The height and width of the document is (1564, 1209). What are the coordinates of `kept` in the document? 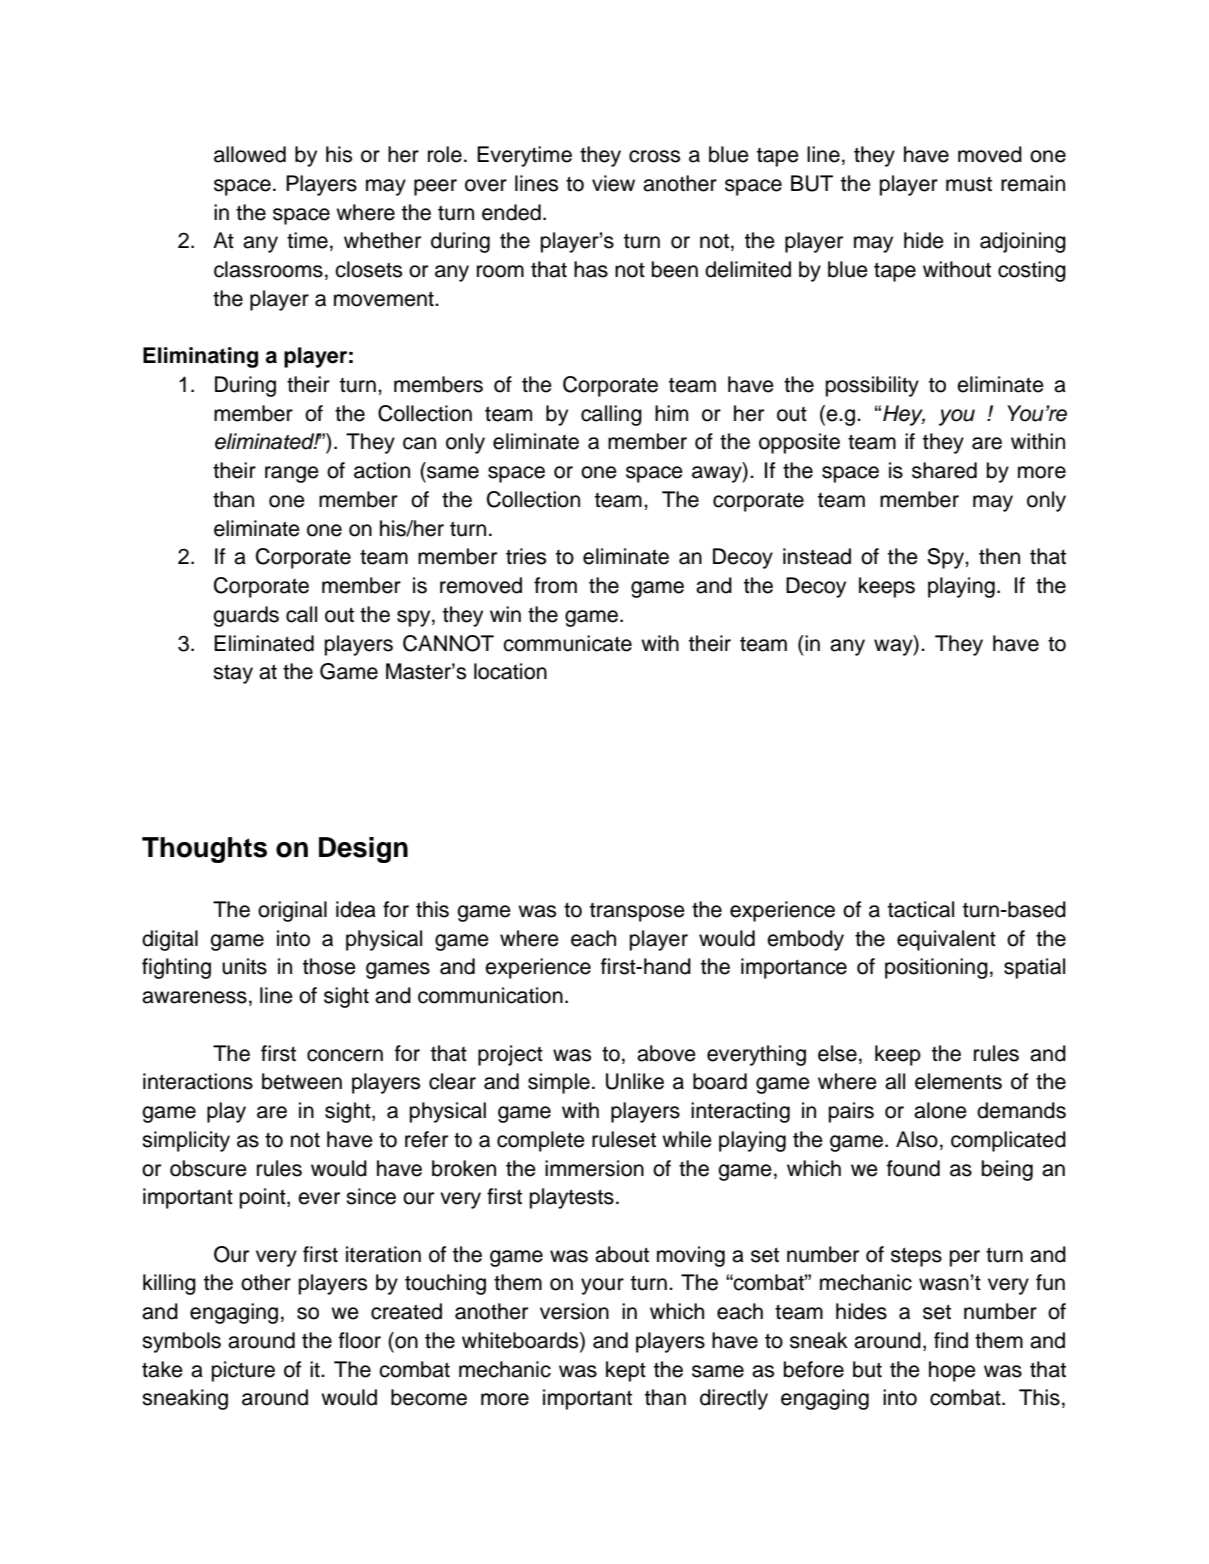 It's located at (626, 1371).
